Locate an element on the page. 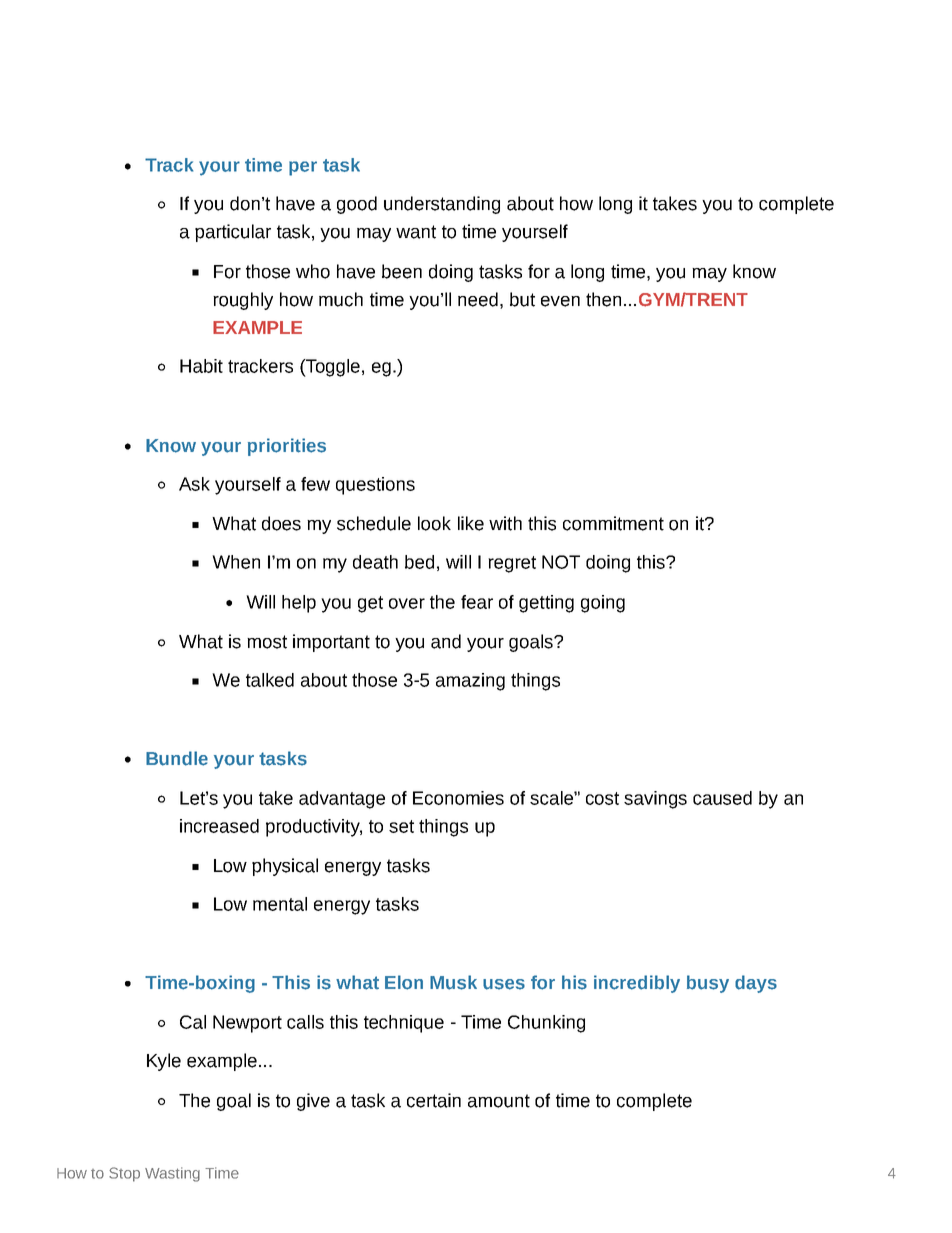 The image size is (952, 1233). increased is located at coordinates (219, 826).
